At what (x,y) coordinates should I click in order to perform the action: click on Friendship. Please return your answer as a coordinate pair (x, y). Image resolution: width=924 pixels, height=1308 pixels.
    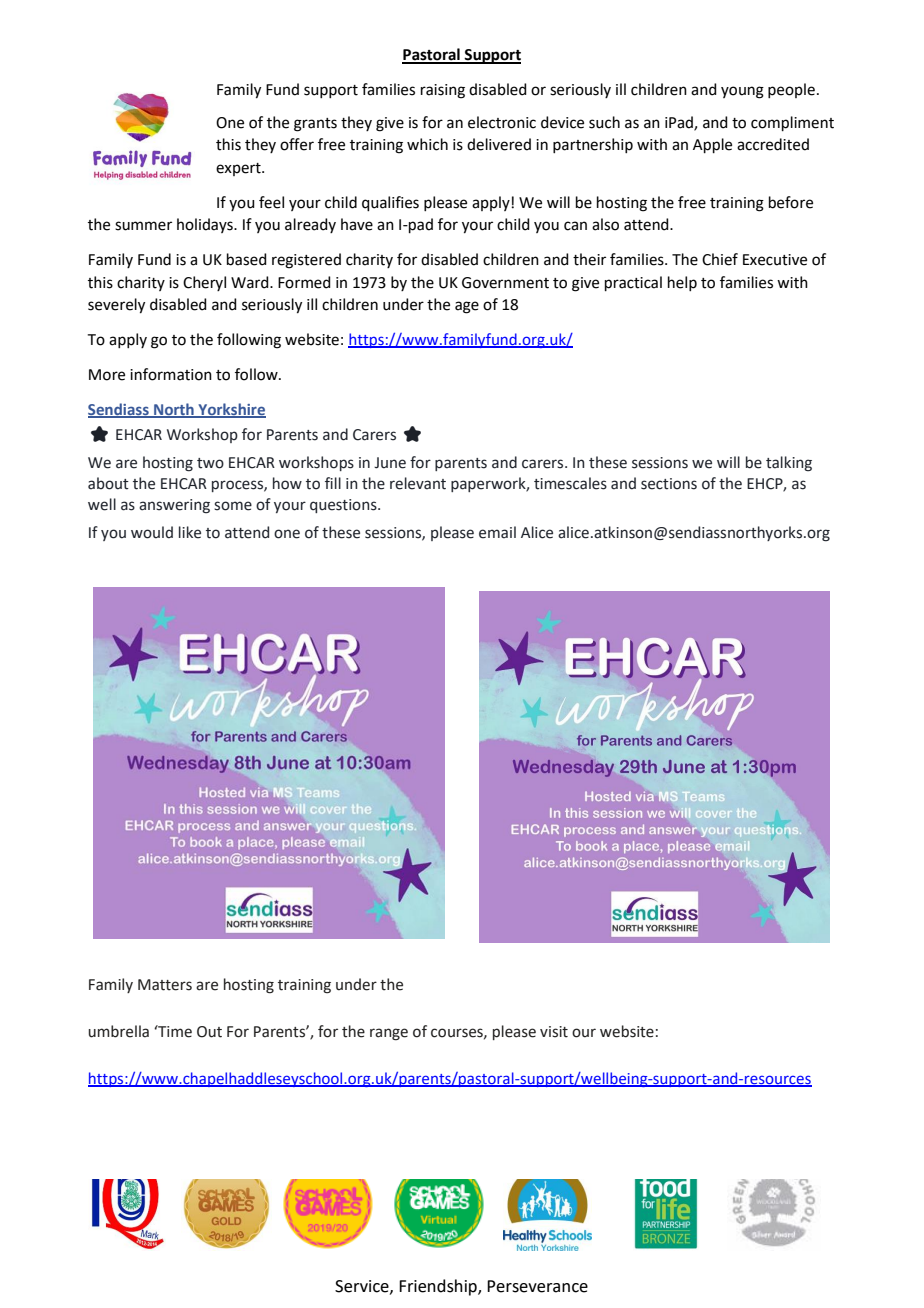
    Looking at the image, I should click on (439, 1287).
